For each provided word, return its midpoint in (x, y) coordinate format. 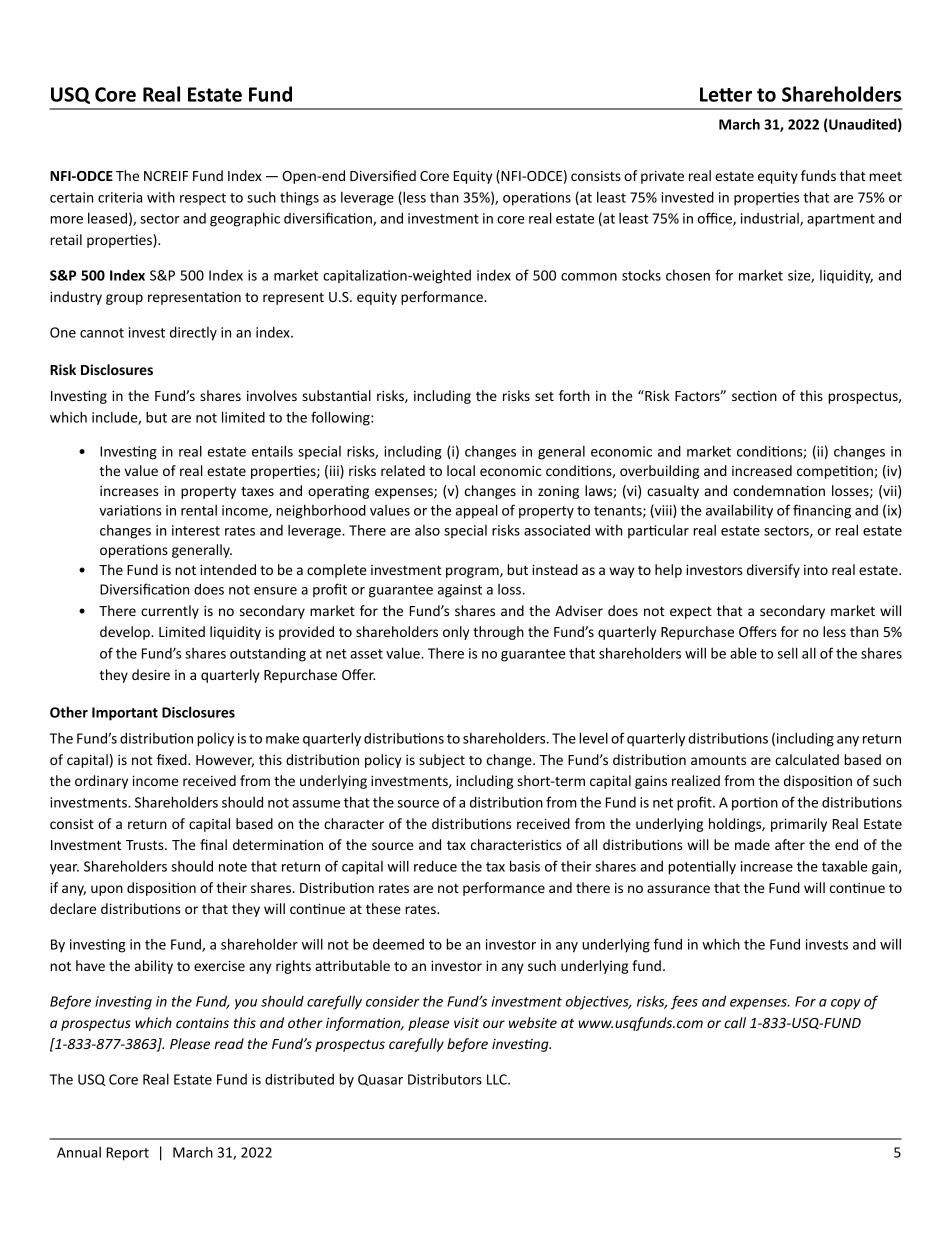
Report (128, 1154)
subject (442, 761)
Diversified (383, 175)
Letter (726, 94)
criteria (120, 197)
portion (755, 804)
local (461, 470)
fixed (173, 759)
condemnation (779, 490)
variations (130, 510)
